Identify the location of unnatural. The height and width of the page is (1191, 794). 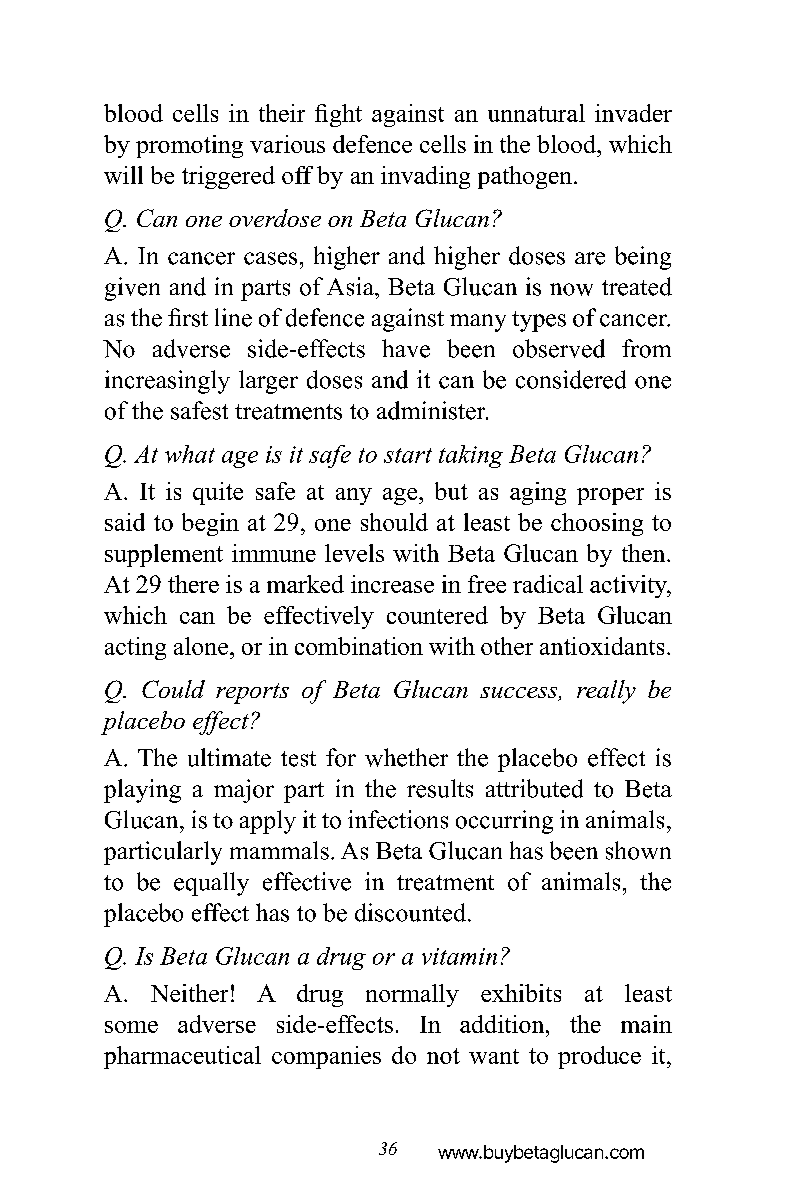
(536, 113).
